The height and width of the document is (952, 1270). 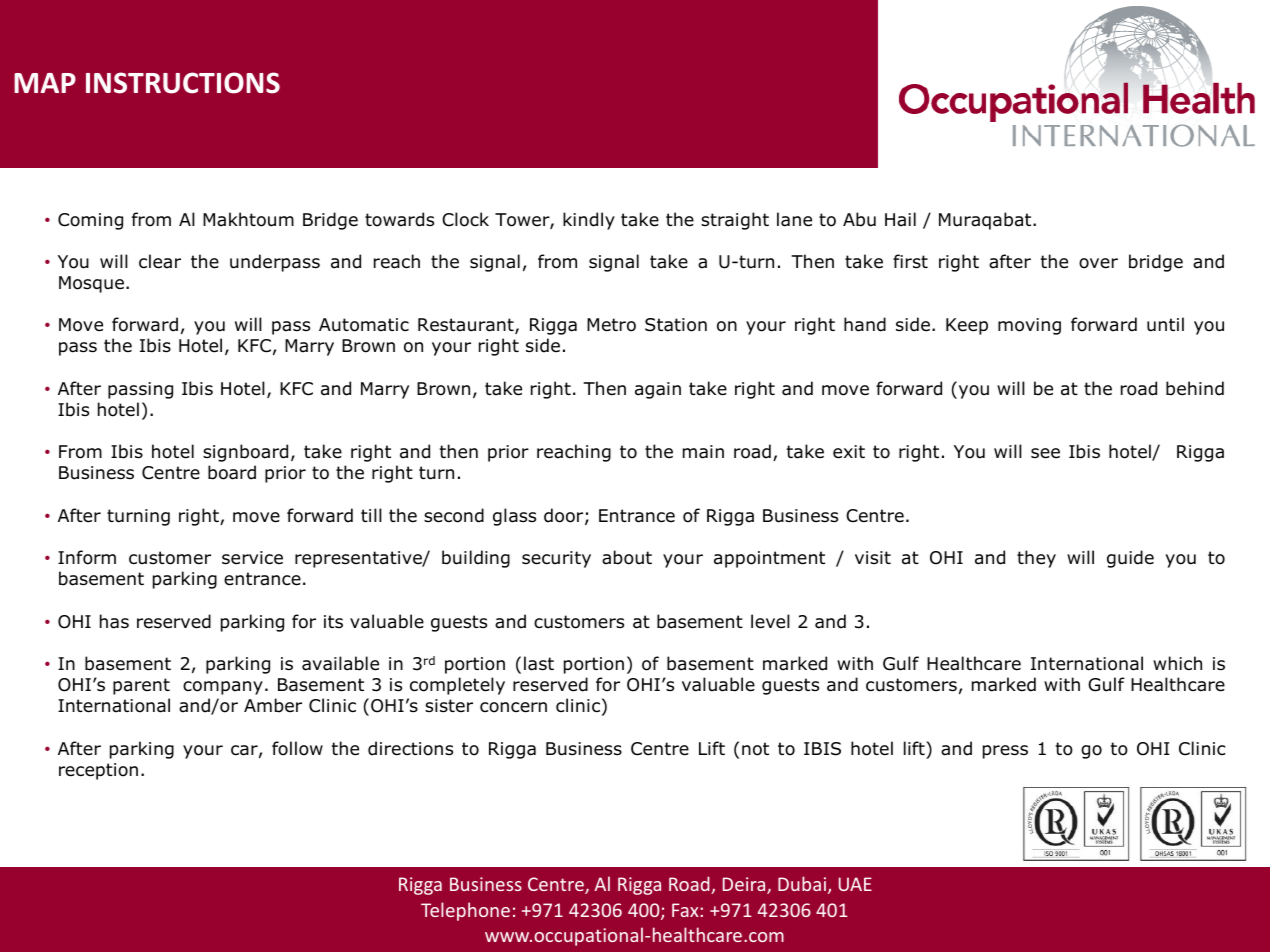 What do you see at coordinates (183, 83) in the document?
I see `INSTRUCTIONS` at bounding box center [183, 83].
